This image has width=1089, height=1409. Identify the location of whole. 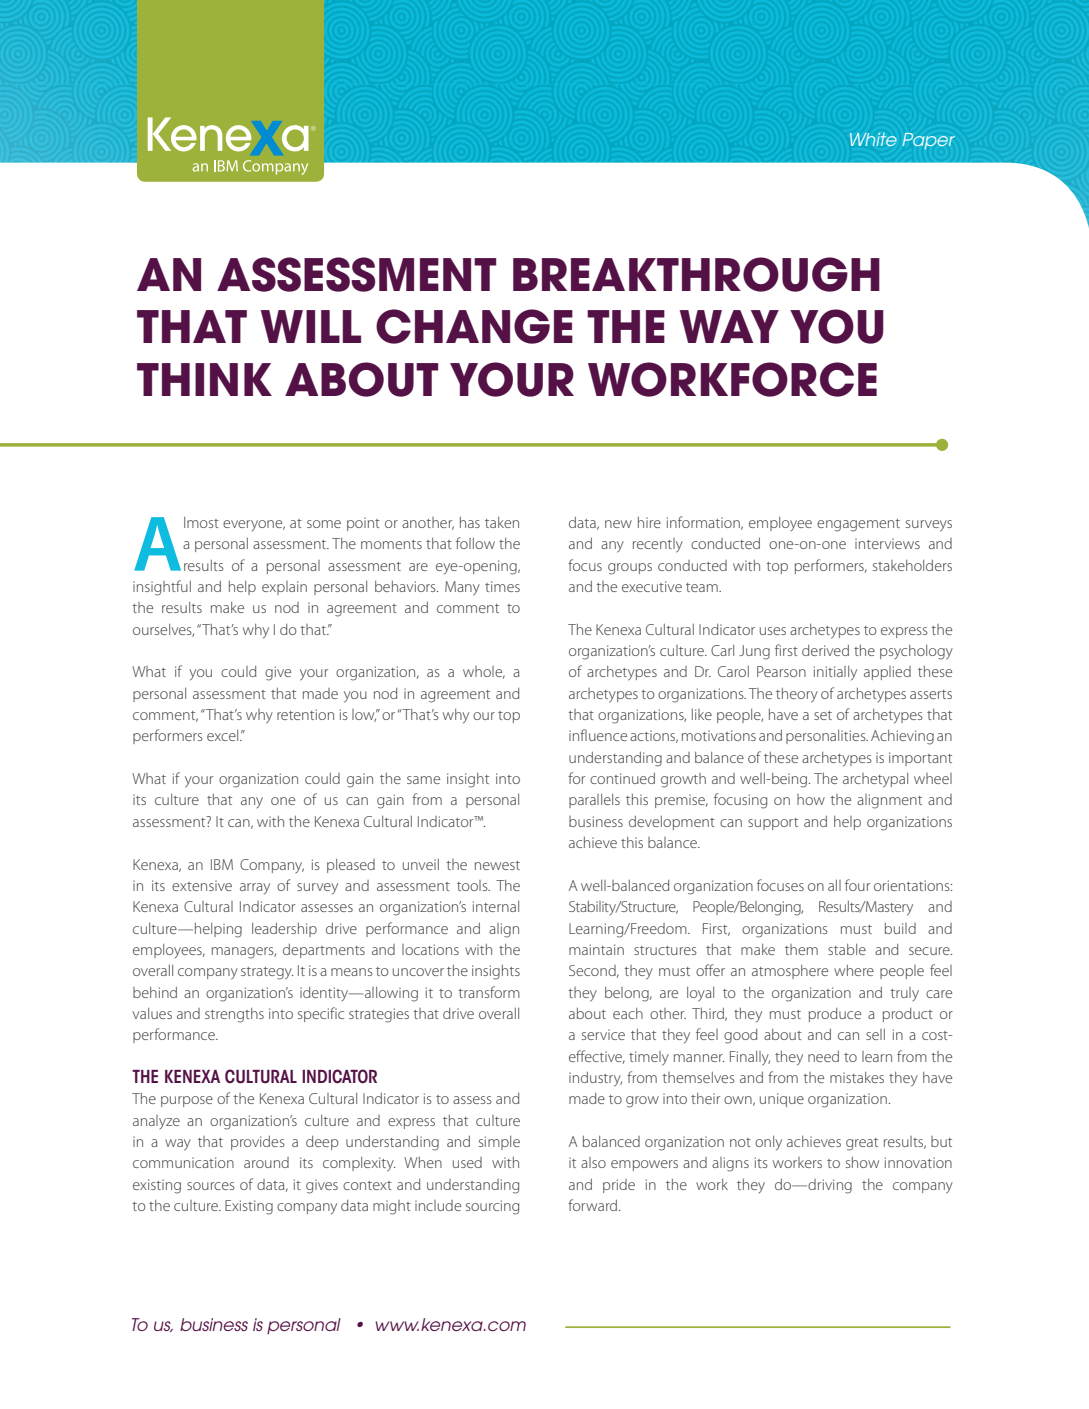
(484, 672).
